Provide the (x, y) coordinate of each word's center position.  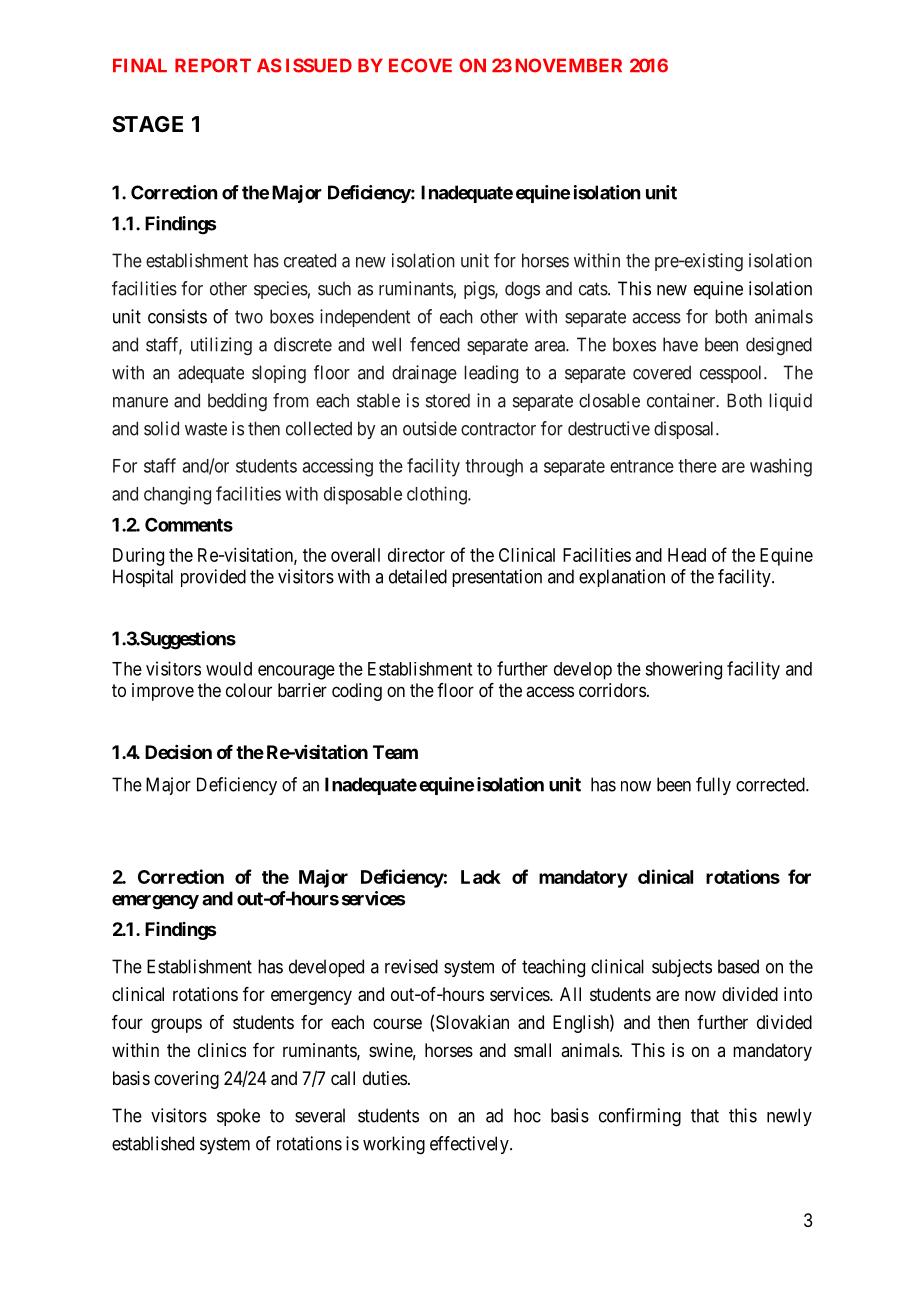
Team (395, 752)
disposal (685, 430)
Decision (178, 752)
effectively (470, 1145)
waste (206, 429)
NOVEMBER (569, 65)
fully (713, 786)
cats (593, 289)
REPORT (213, 65)
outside (430, 428)
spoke (238, 1117)
